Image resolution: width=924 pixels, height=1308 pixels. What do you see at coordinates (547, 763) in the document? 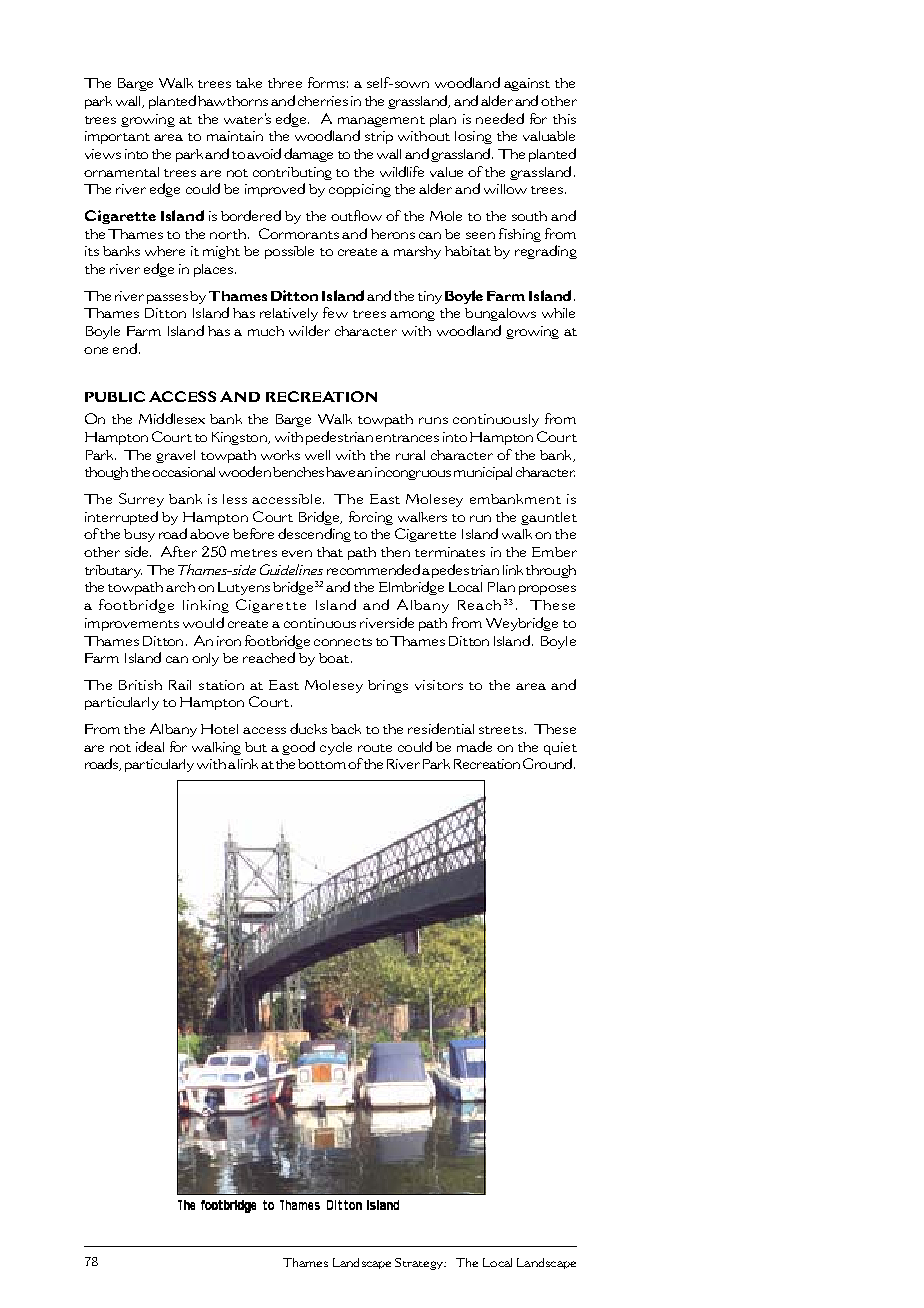
I see `Ground` at bounding box center [547, 763].
